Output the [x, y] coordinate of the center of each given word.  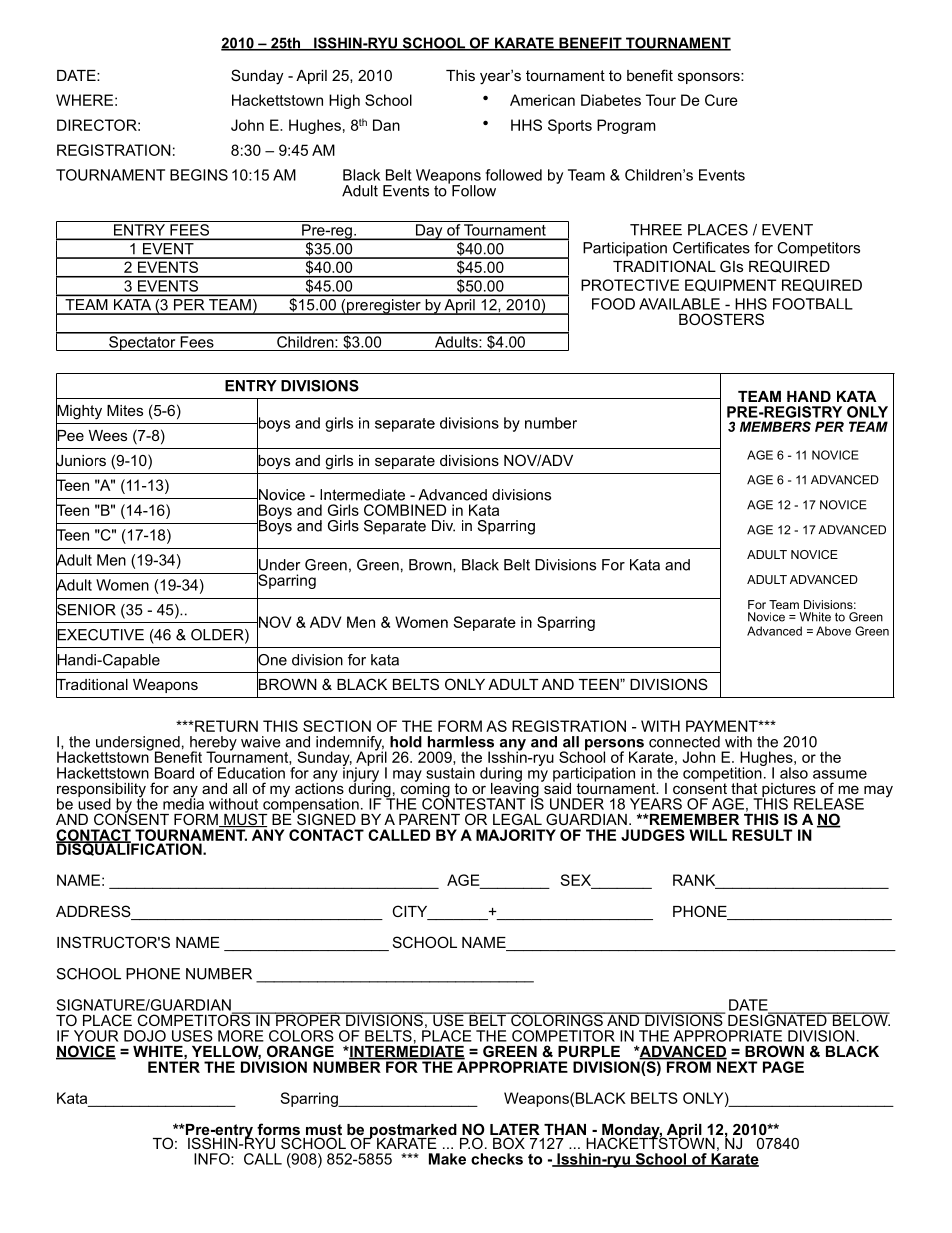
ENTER [174, 1067]
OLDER [218, 636]
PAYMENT [723, 726]
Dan [386, 125]
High [344, 101]
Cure [721, 100]
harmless [461, 742]
